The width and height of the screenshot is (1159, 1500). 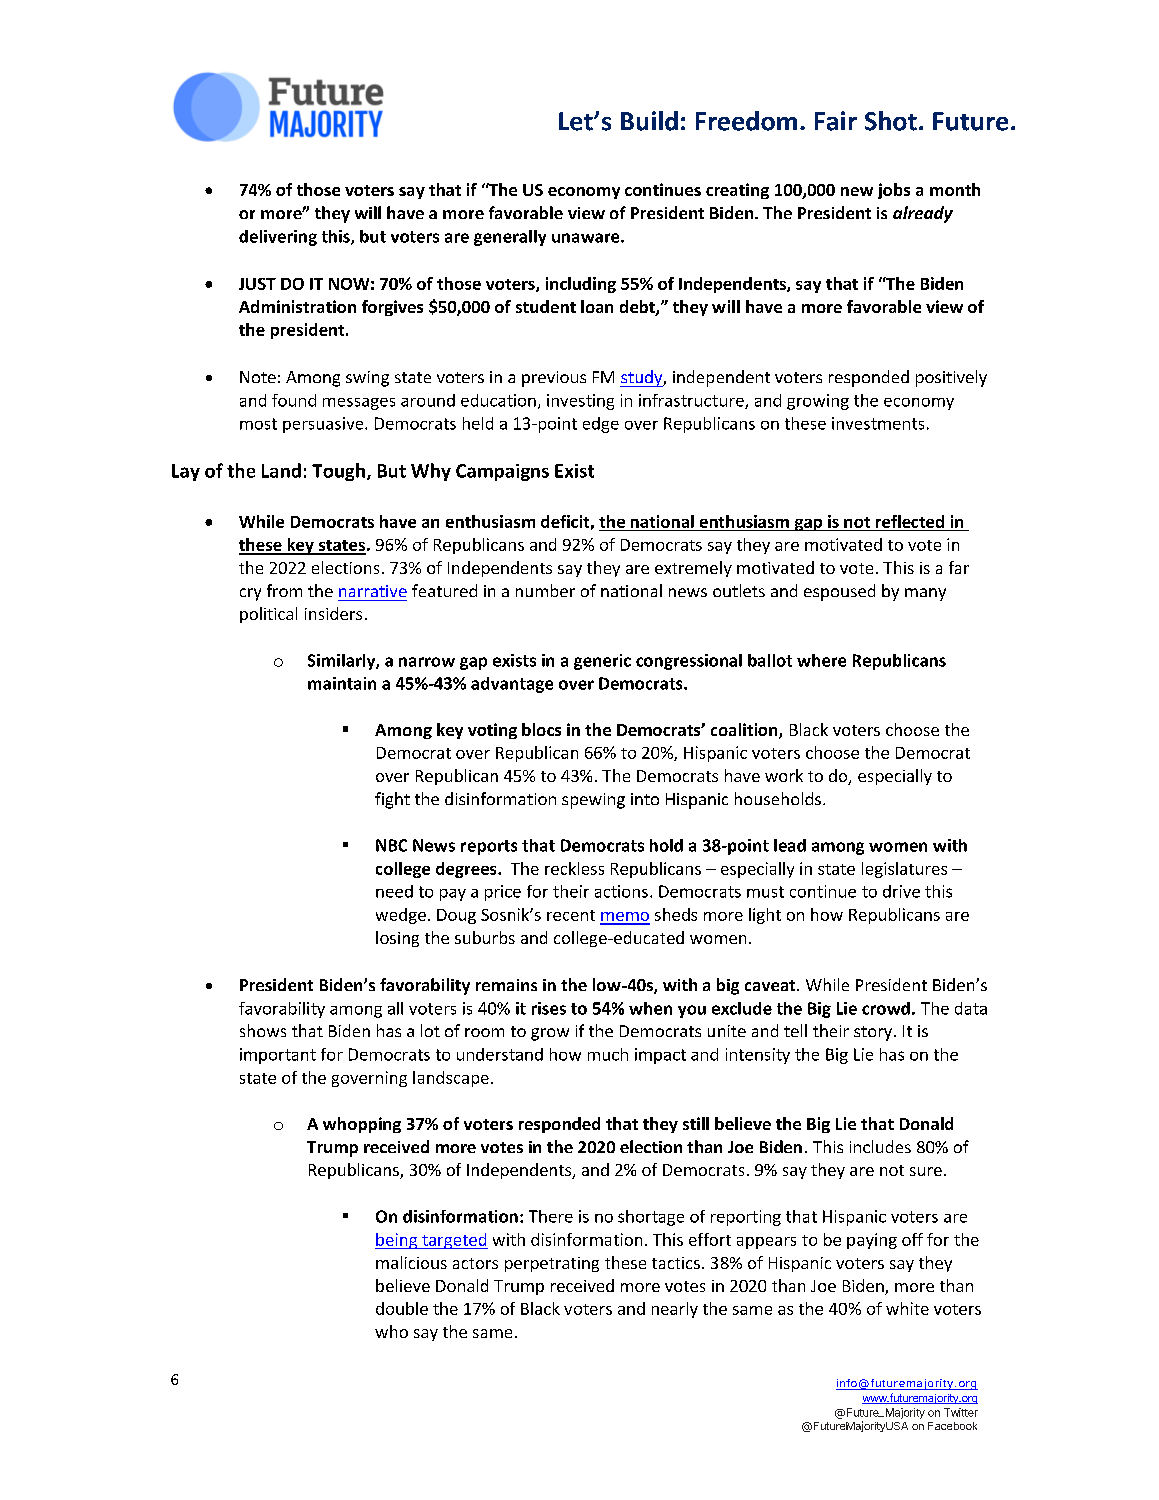 I want to click on double, so click(x=402, y=1308).
